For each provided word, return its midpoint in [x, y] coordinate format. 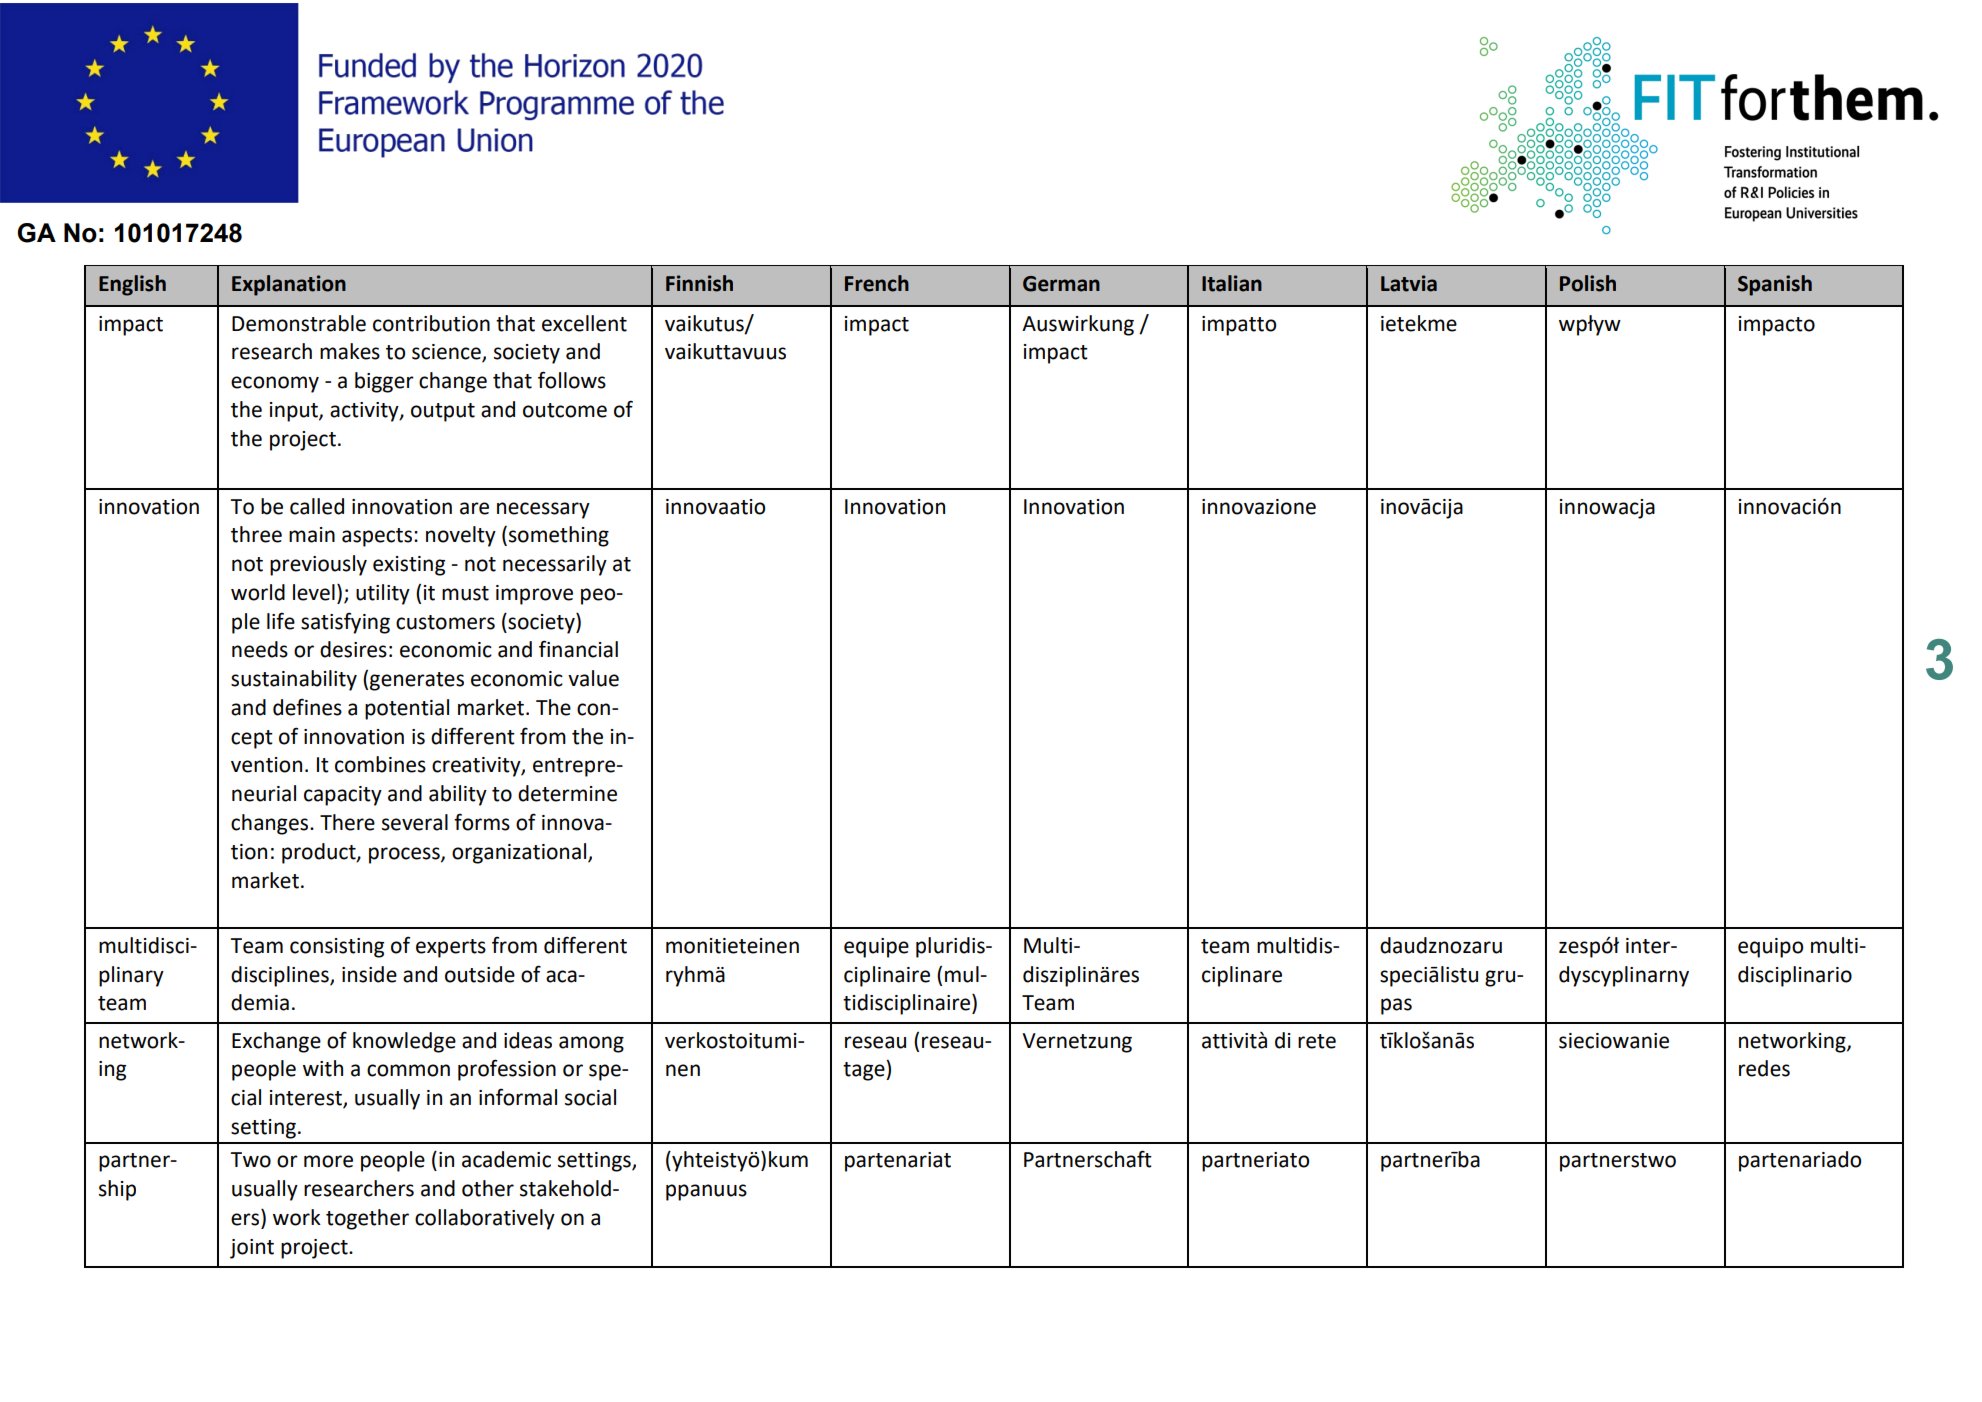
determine [567, 793]
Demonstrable [299, 323]
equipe [876, 948]
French [877, 283]
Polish [1588, 283]
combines [380, 764]
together [367, 1219]
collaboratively [485, 1219]
